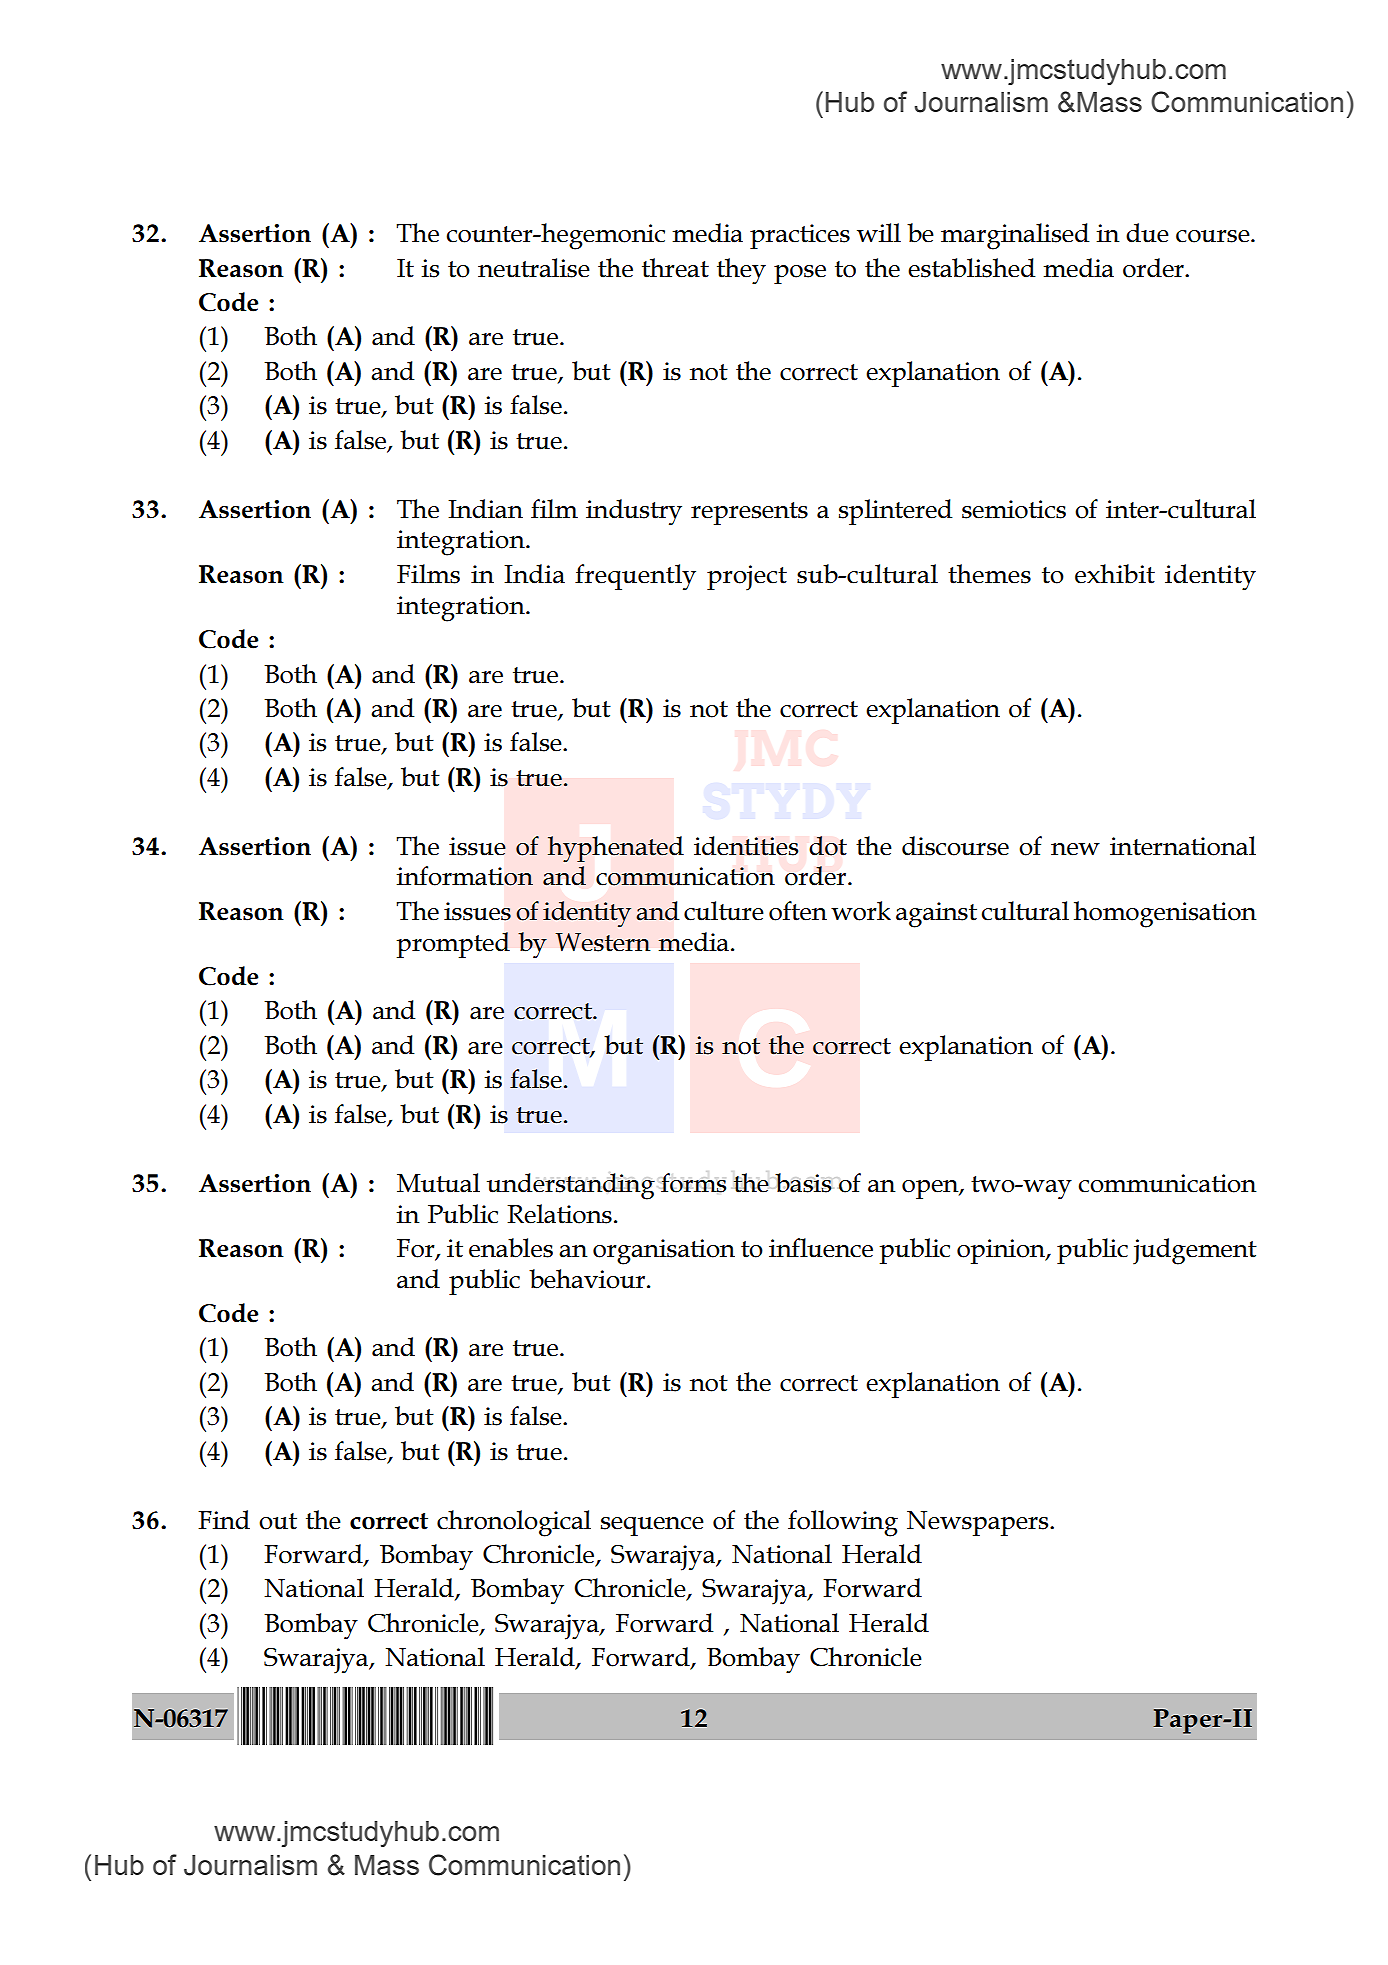  What do you see at coordinates (741, 271) in the screenshot?
I see `they` at bounding box center [741, 271].
